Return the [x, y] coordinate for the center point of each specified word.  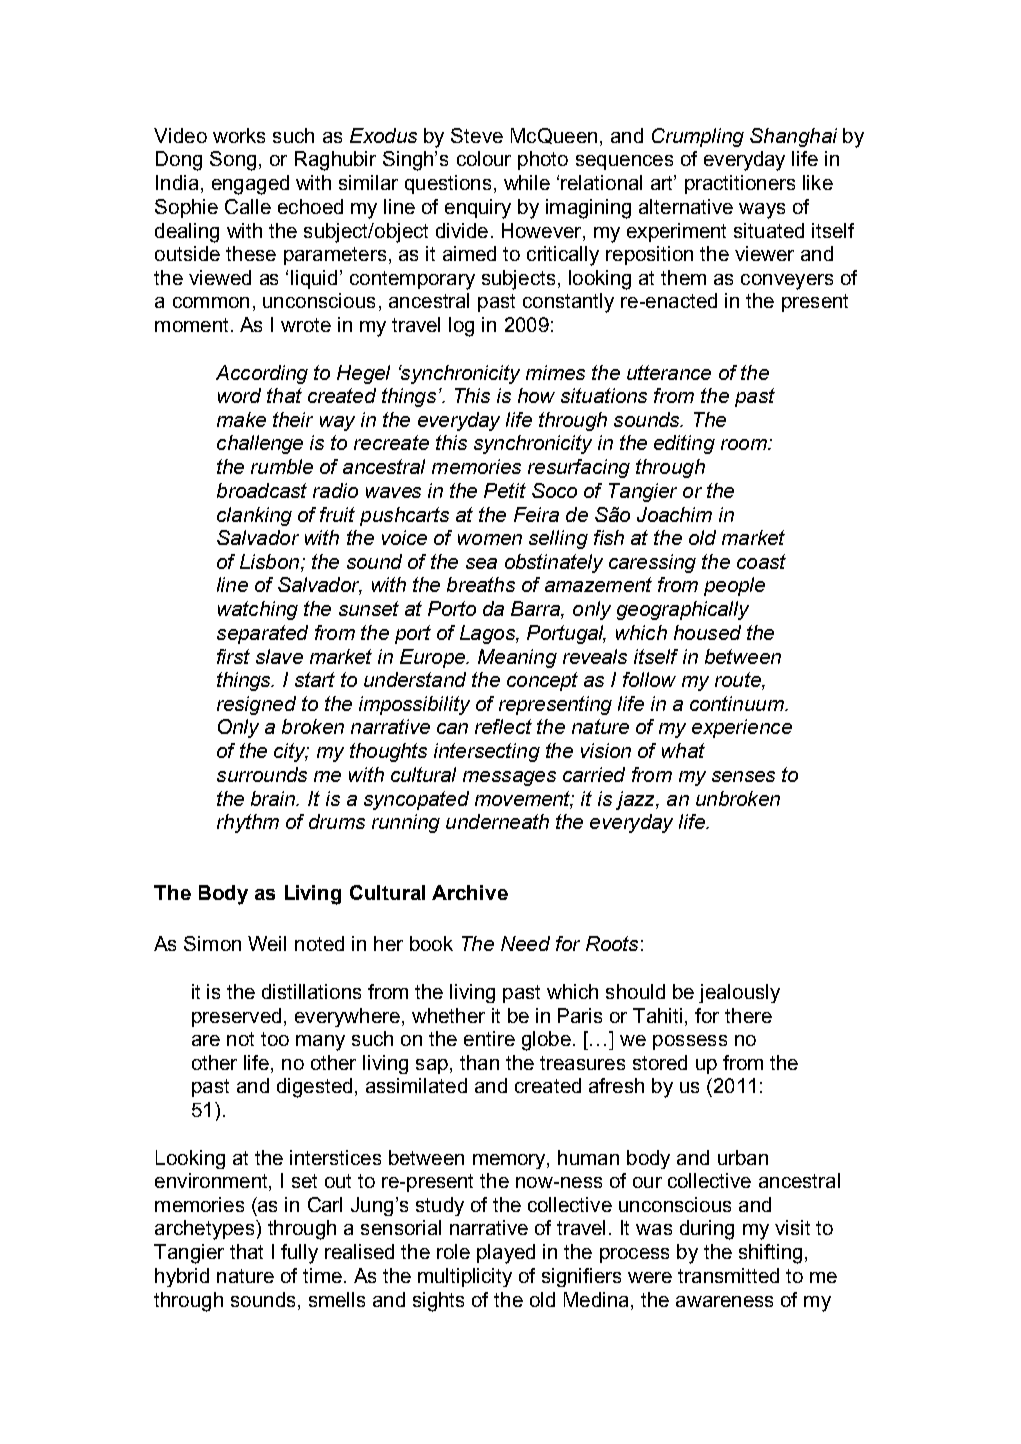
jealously [739, 993]
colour [484, 158]
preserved [236, 1017]
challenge [260, 444]
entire [489, 1038]
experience [742, 728]
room [745, 444]
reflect [503, 726]
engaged [250, 185]
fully [299, 1254]
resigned [256, 705]
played [506, 1254]
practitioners [740, 184]
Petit [505, 490]
